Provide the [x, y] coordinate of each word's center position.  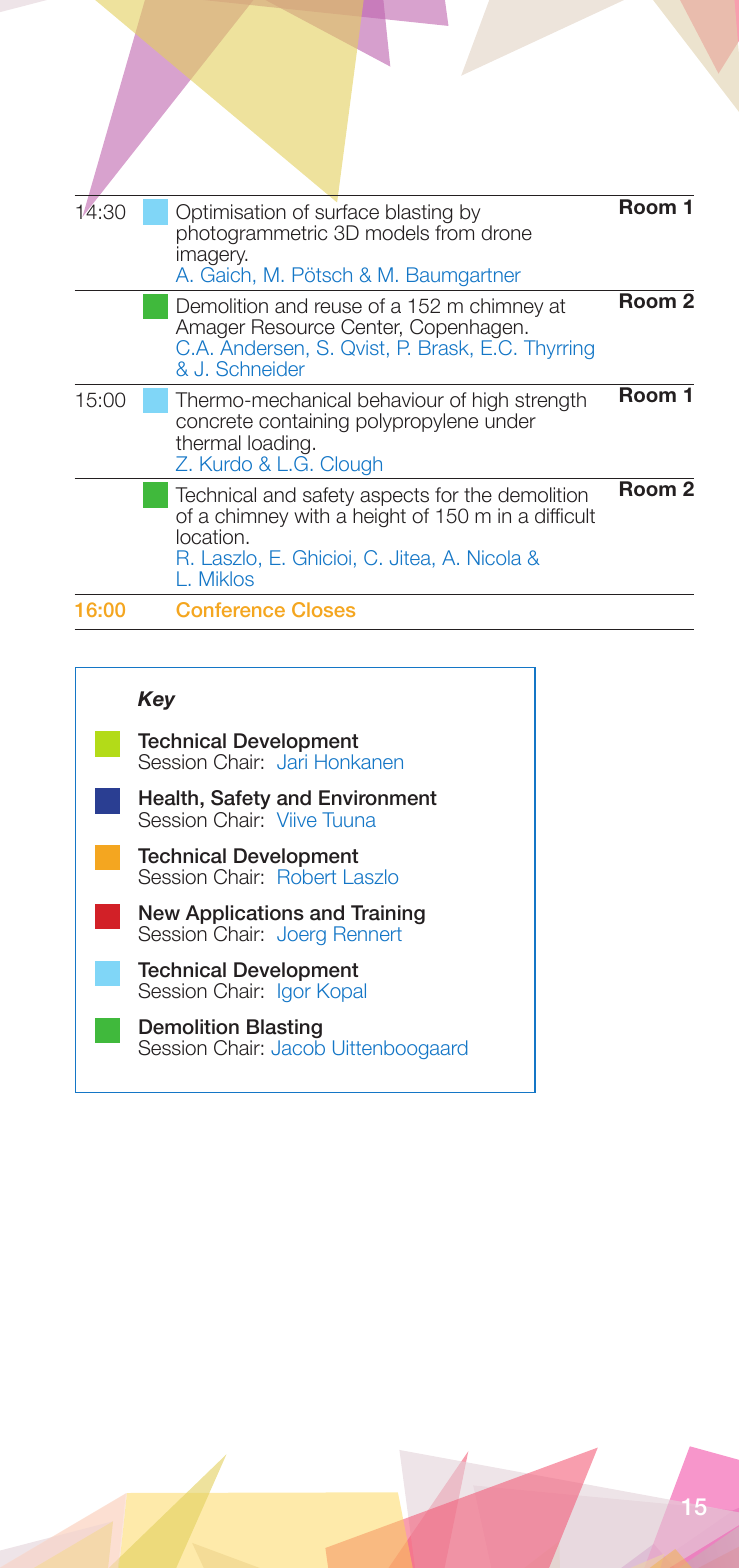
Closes [323, 609]
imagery [212, 257]
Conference [230, 609]
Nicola [494, 557]
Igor [294, 992]
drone [507, 233]
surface [347, 212]
